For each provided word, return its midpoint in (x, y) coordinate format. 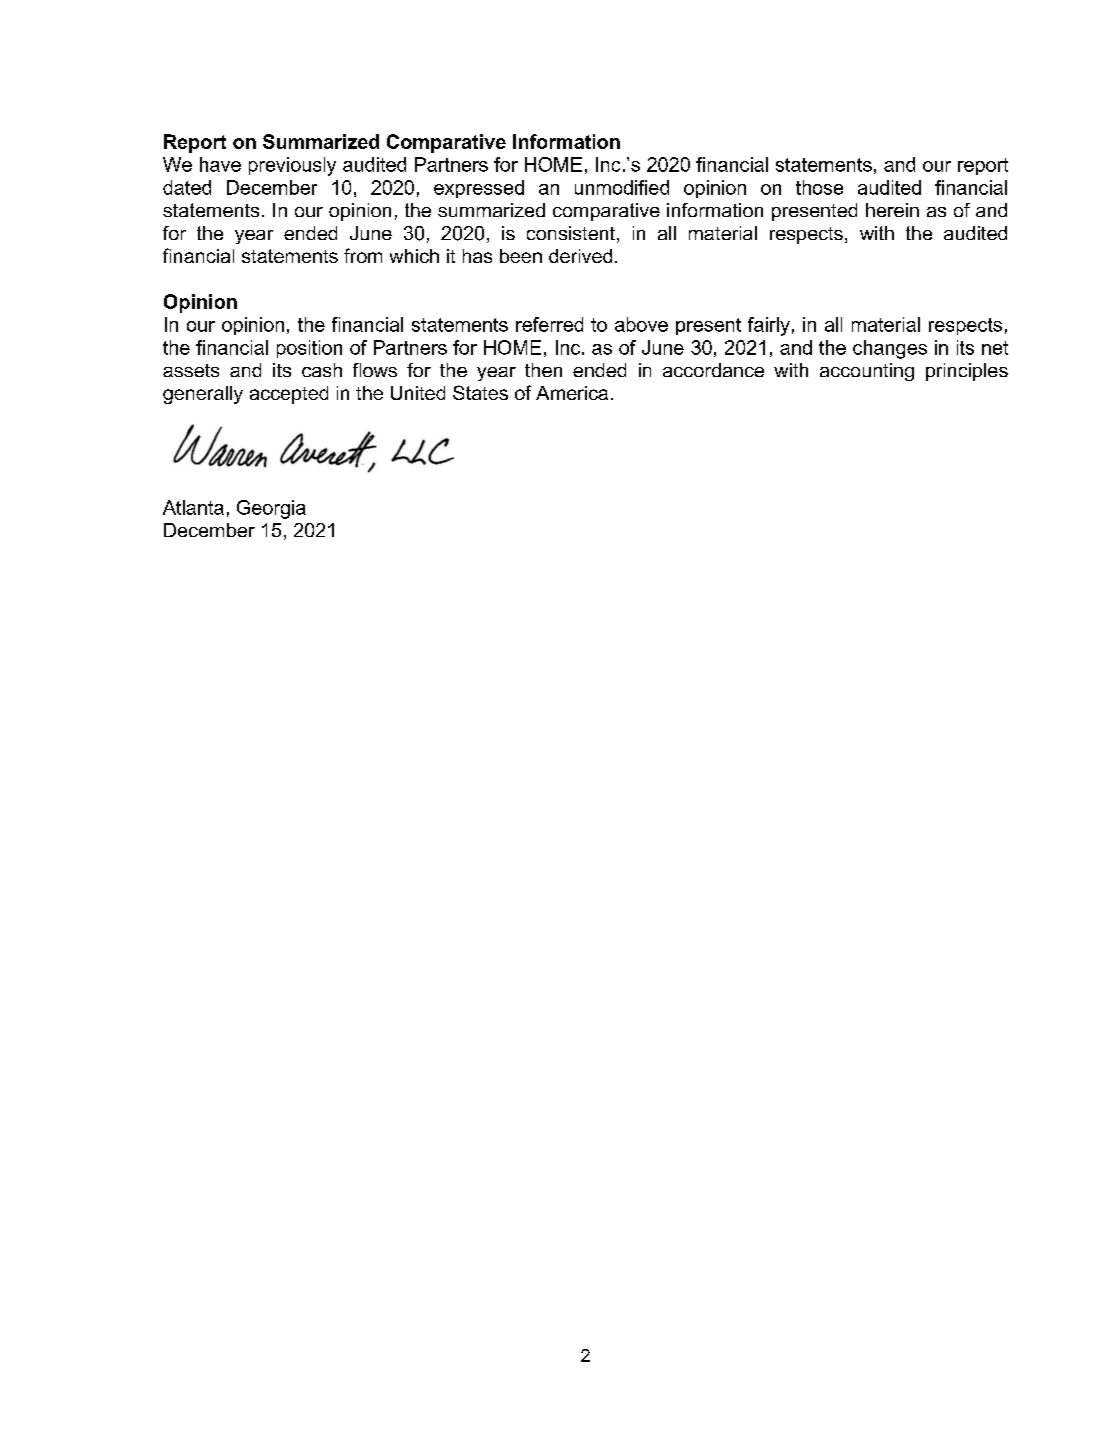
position (309, 349)
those (819, 187)
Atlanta (193, 507)
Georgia (271, 509)
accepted (289, 395)
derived (580, 256)
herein (892, 210)
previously (292, 166)
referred (549, 324)
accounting (867, 372)
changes (890, 349)
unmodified (622, 187)
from (363, 255)
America (572, 393)
